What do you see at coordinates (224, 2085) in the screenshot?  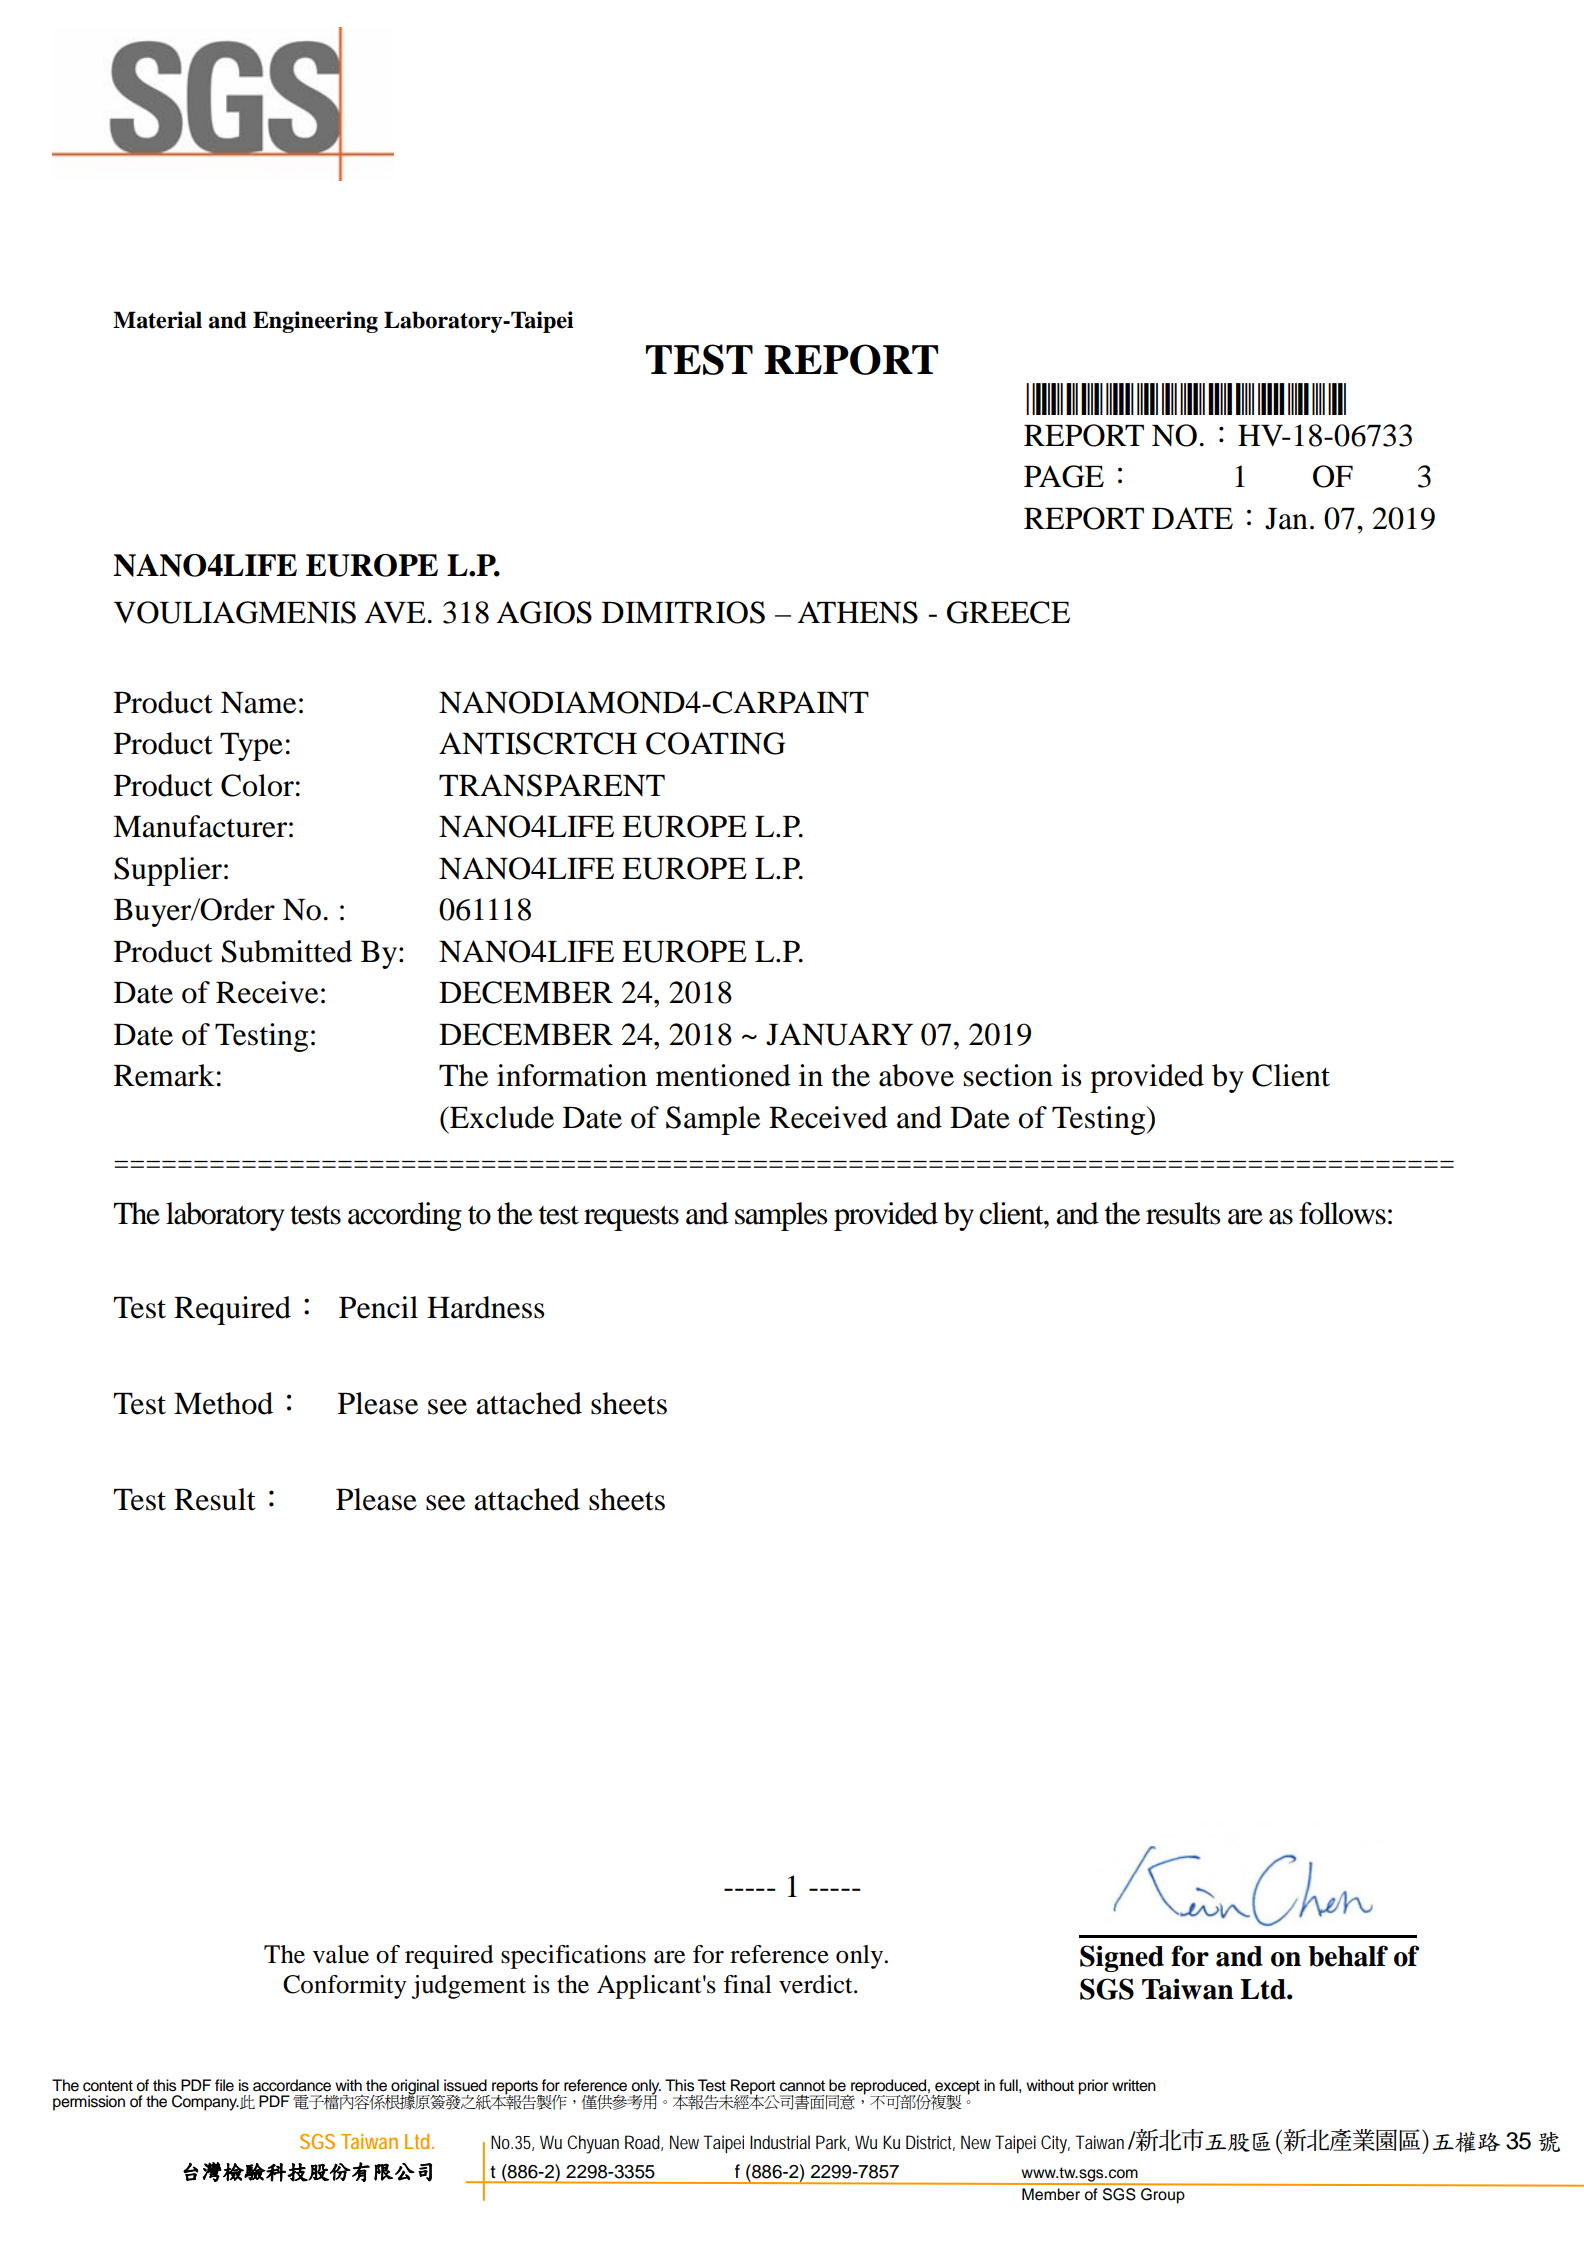 I see `file` at bounding box center [224, 2085].
